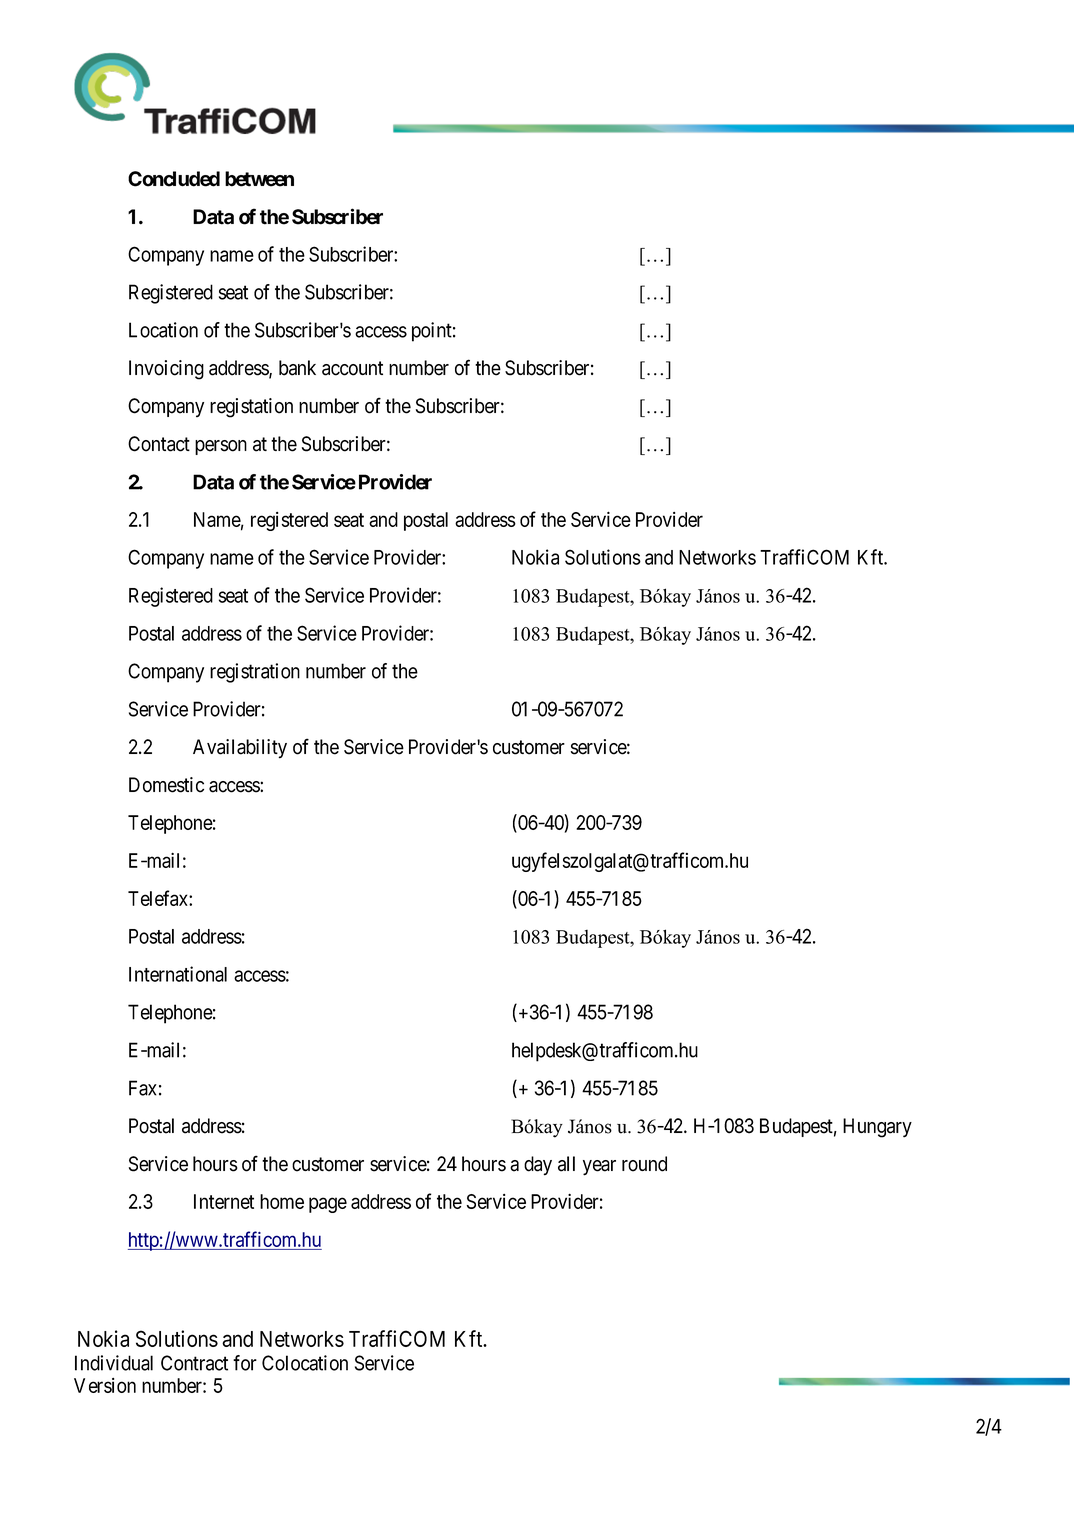 The height and width of the document is (1519, 1074). What do you see at coordinates (877, 1128) in the document?
I see `Hungary` at bounding box center [877, 1128].
